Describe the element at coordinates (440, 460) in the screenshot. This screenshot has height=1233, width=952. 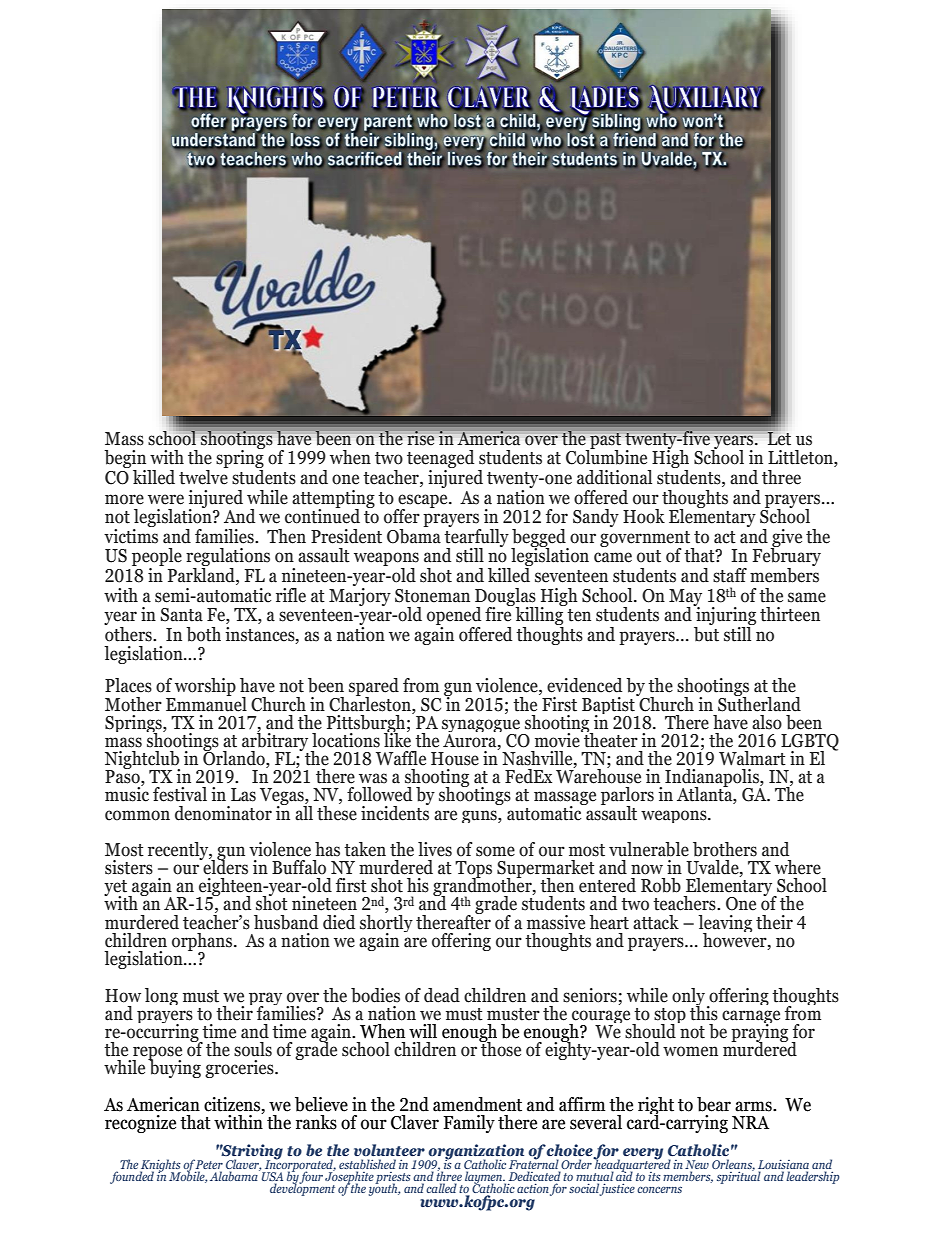
I see `teenaged` at that location.
